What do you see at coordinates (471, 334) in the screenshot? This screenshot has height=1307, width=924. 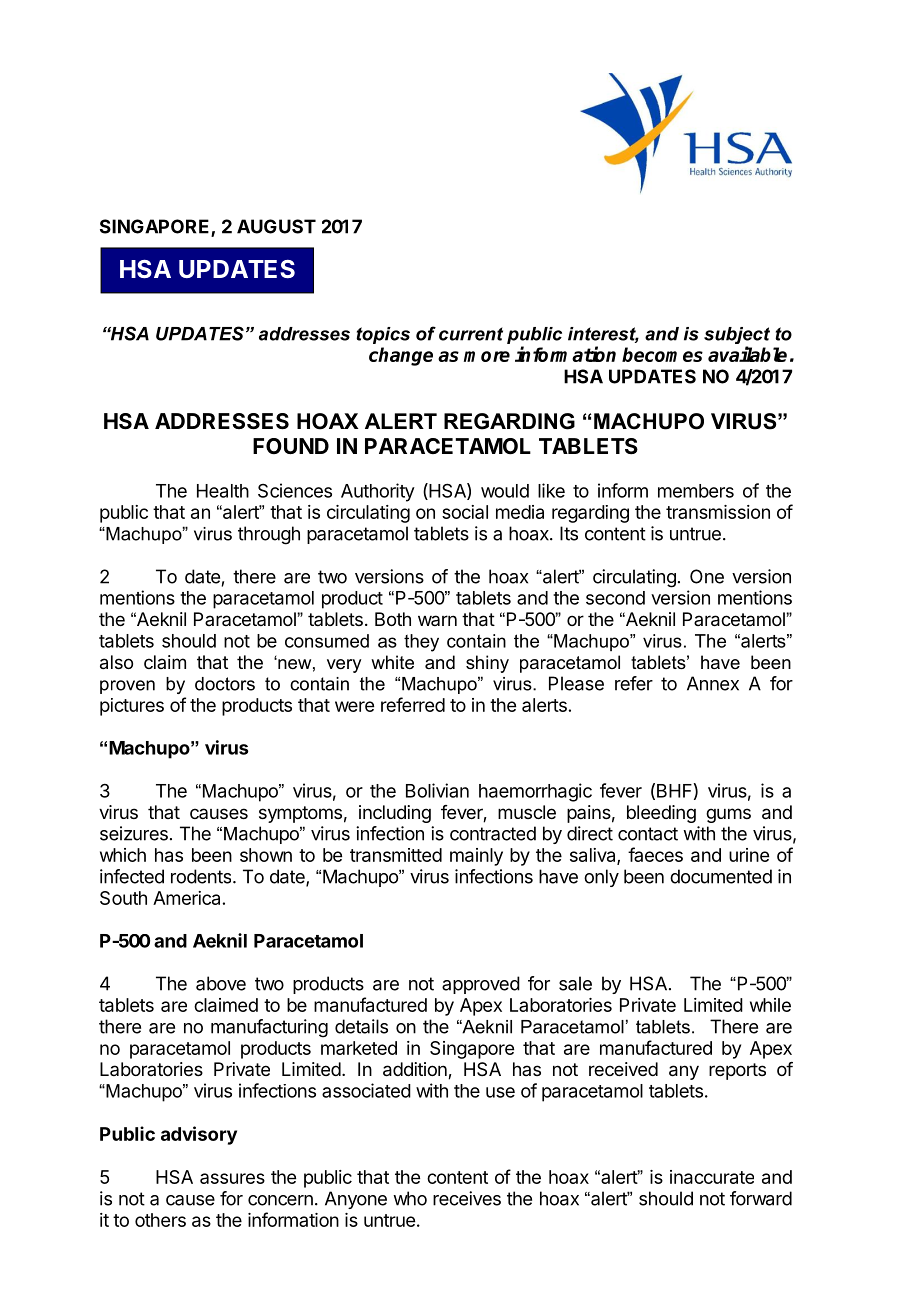 I see `current` at bounding box center [471, 334].
